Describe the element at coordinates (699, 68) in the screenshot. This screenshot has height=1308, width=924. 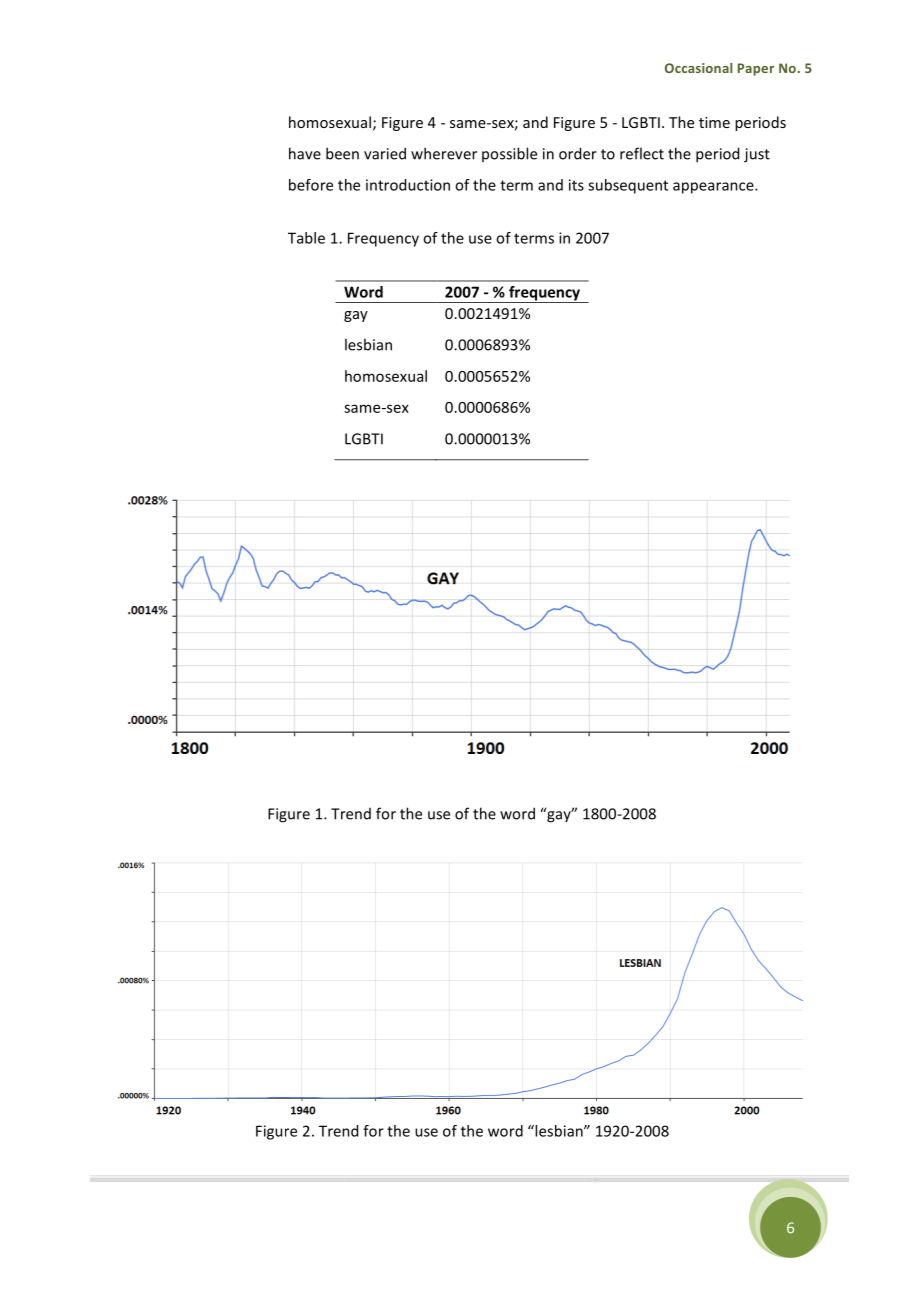
I see `Occasional` at that location.
